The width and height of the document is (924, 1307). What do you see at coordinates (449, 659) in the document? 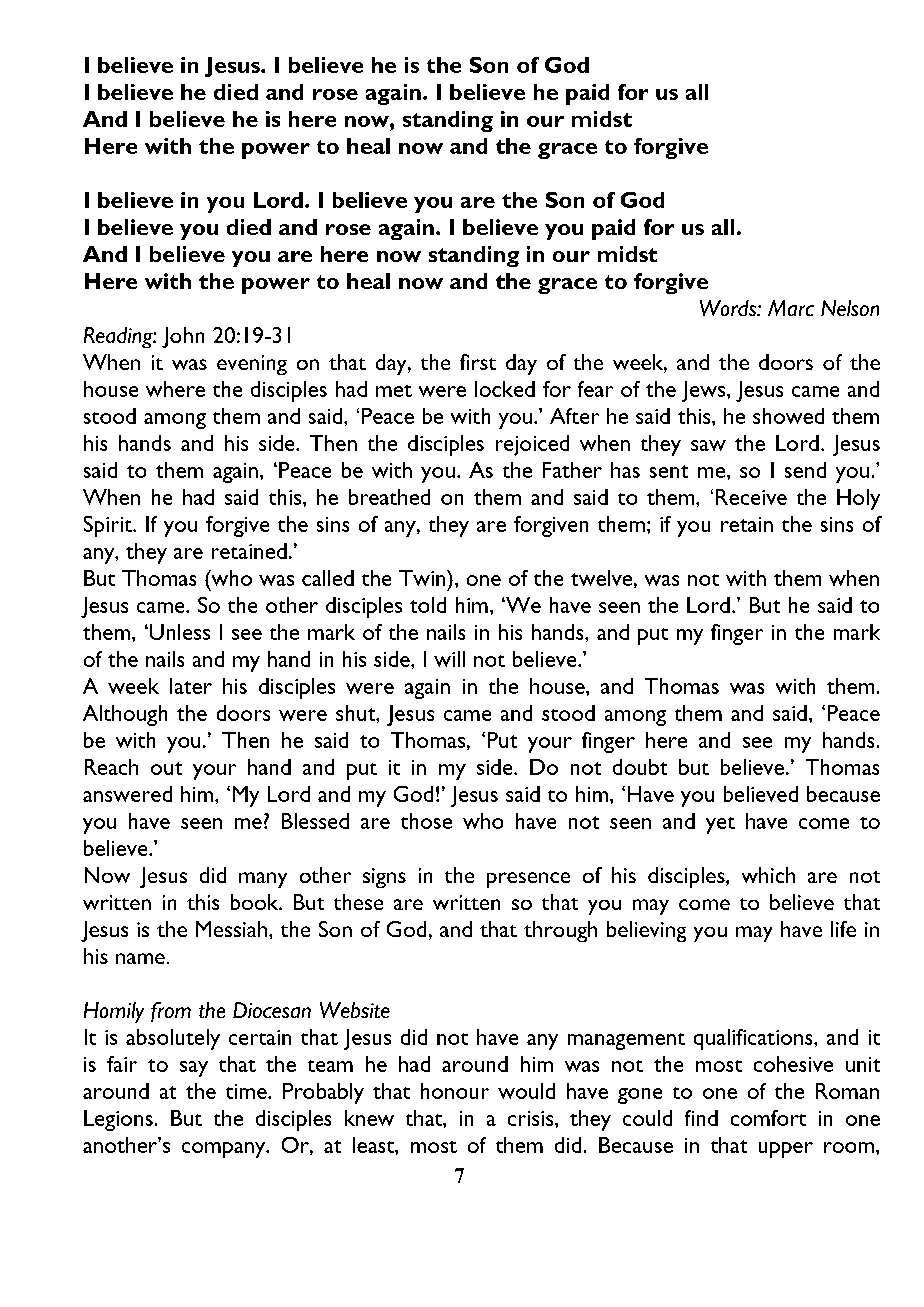
I see `will` at bounding box center [449, 659].
